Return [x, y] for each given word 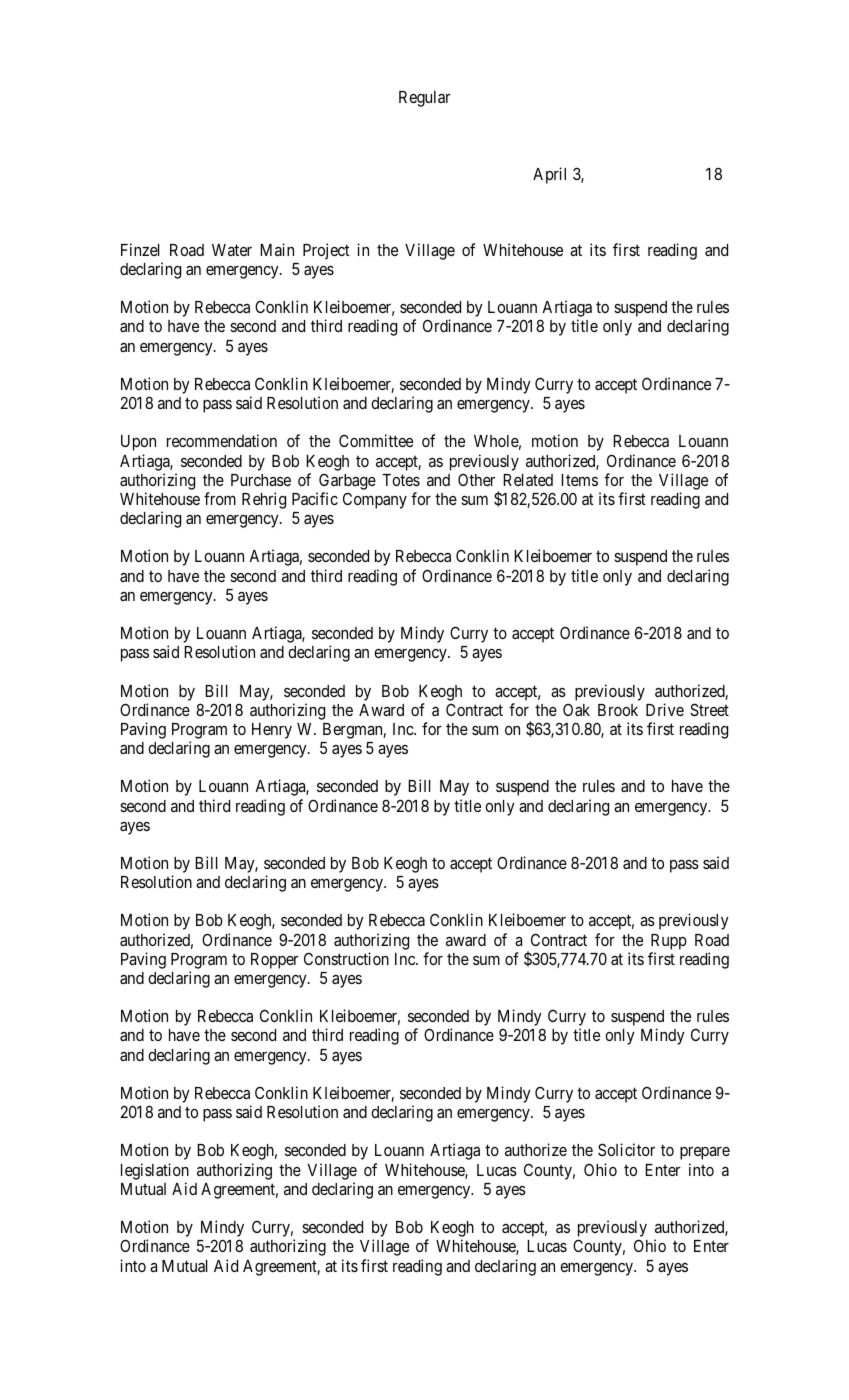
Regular [425, 99]
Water [232, 250]
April [549, 175]
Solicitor [626, 1149]
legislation [155, 1171]
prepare [705, 1153]
